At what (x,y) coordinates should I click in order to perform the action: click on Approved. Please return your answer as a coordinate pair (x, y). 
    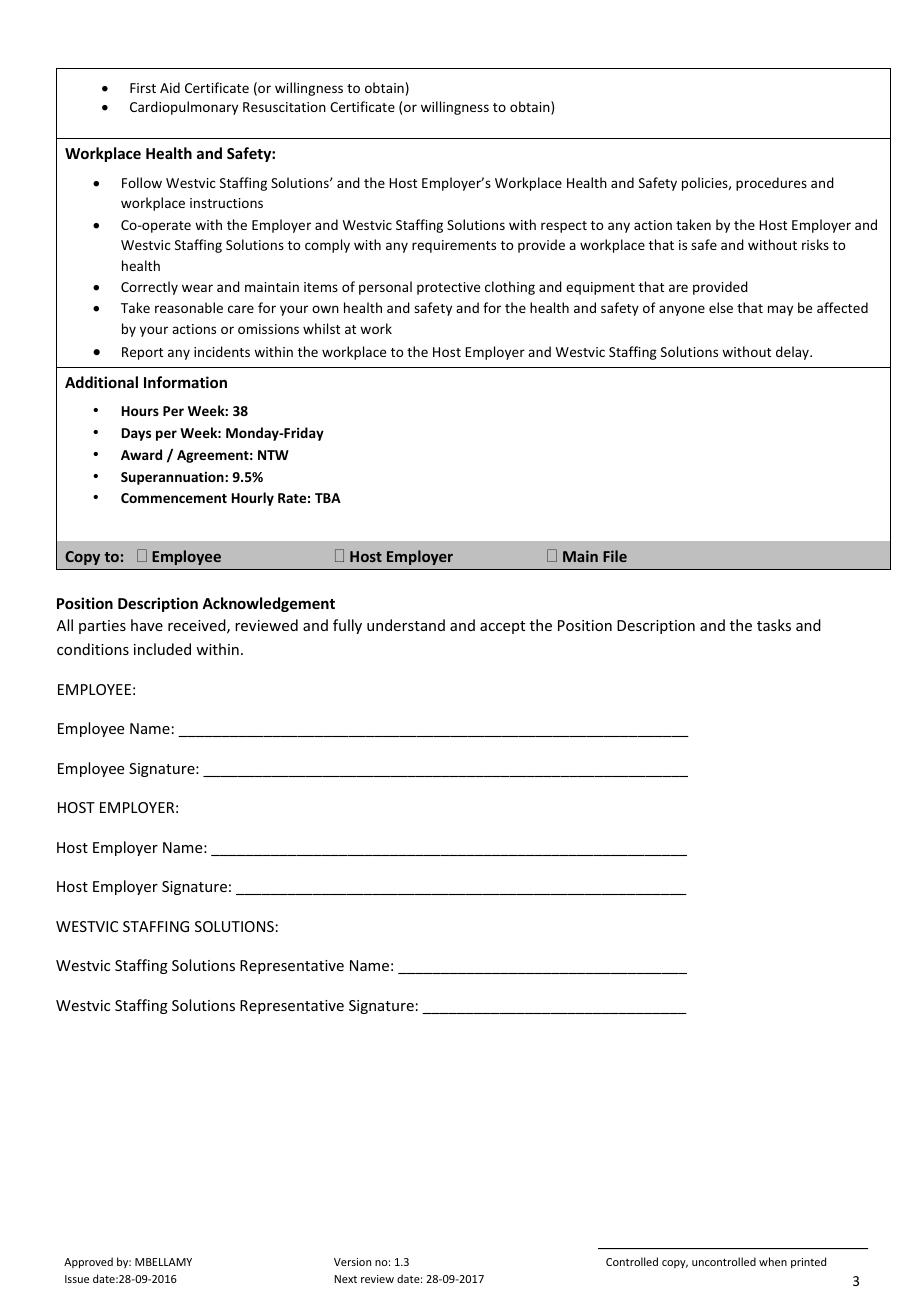
    Looking at the image, I should click on (88, 1262).
